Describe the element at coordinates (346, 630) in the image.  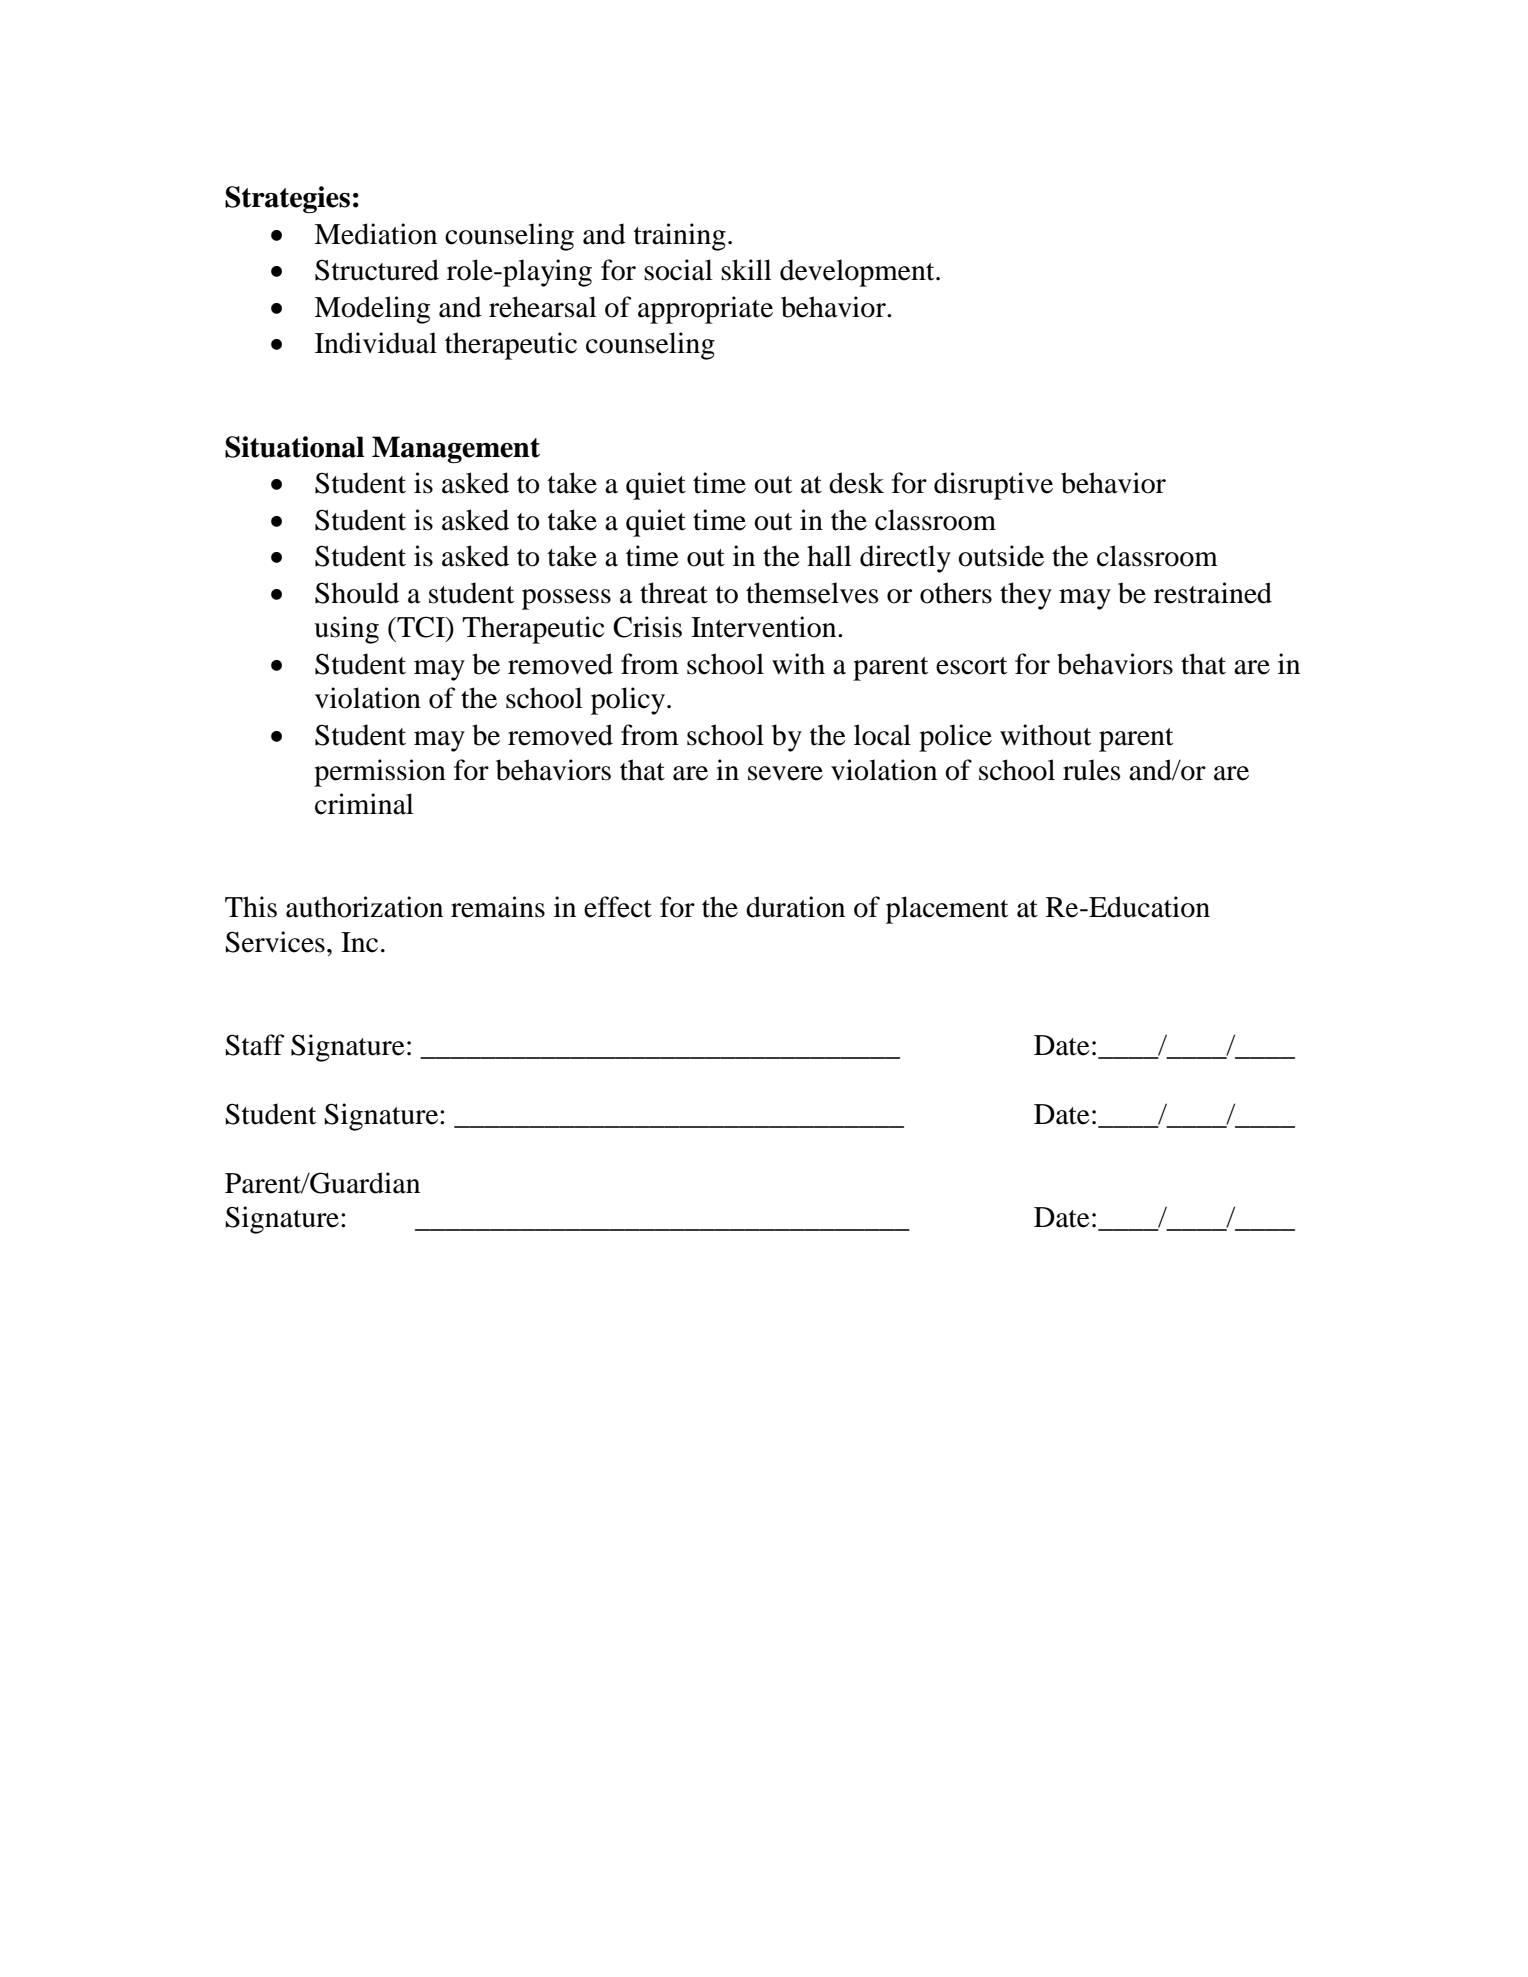
I see `using` at that location.
